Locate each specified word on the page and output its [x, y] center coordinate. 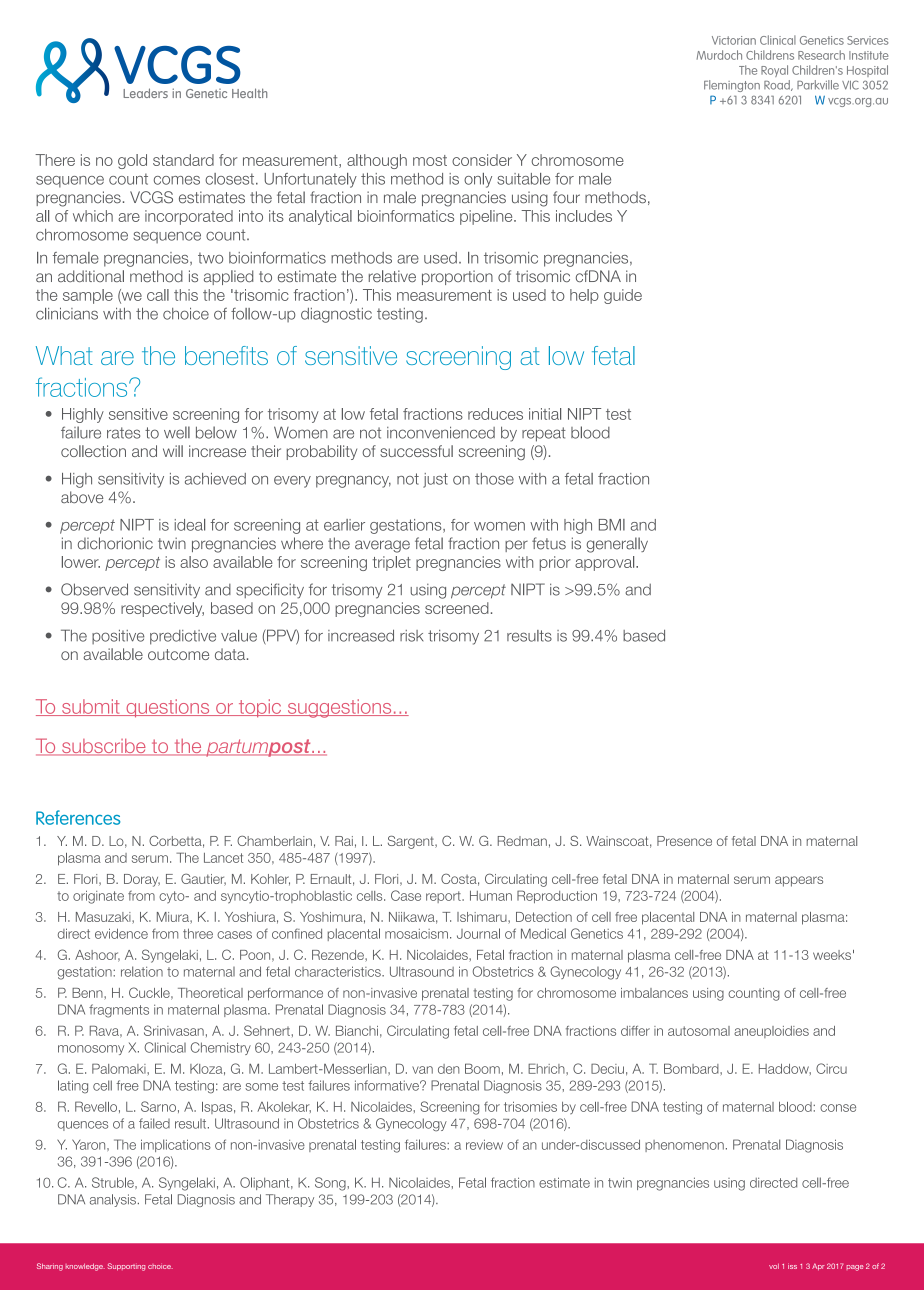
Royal [774, 71]
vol [774, 1266]
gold [132, 161]
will [173, 451]
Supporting [126, 1267]
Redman [522, 841]
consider [482, 160]
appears [799, 881]
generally [617, 545]
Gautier [203, 879]
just [435, 480]
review [484, 1144]
